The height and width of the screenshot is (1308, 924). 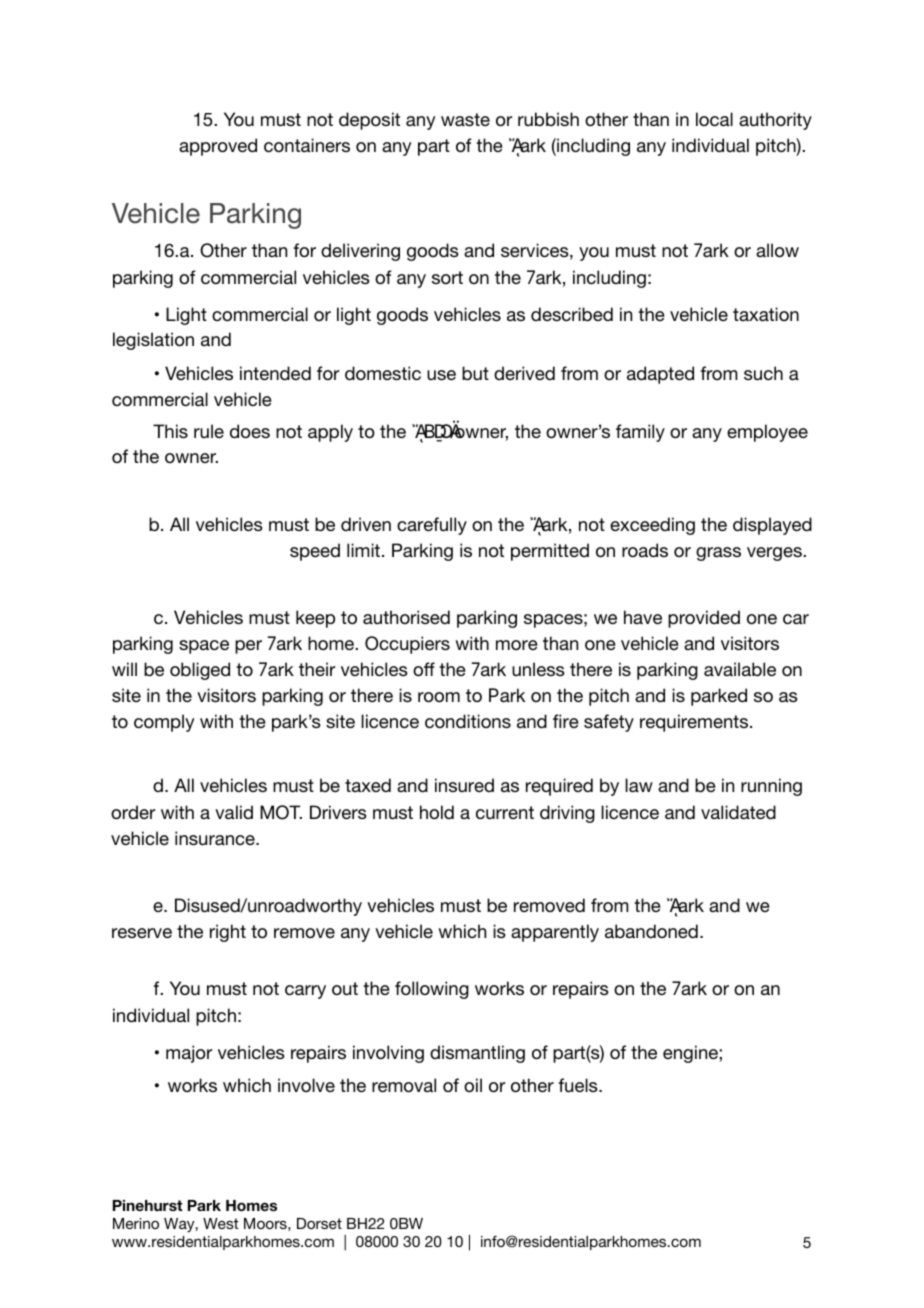 What do you see at coordinates (473, 1085) in the screenshot?
I see `oil` at bounding box center [473, 1085].
